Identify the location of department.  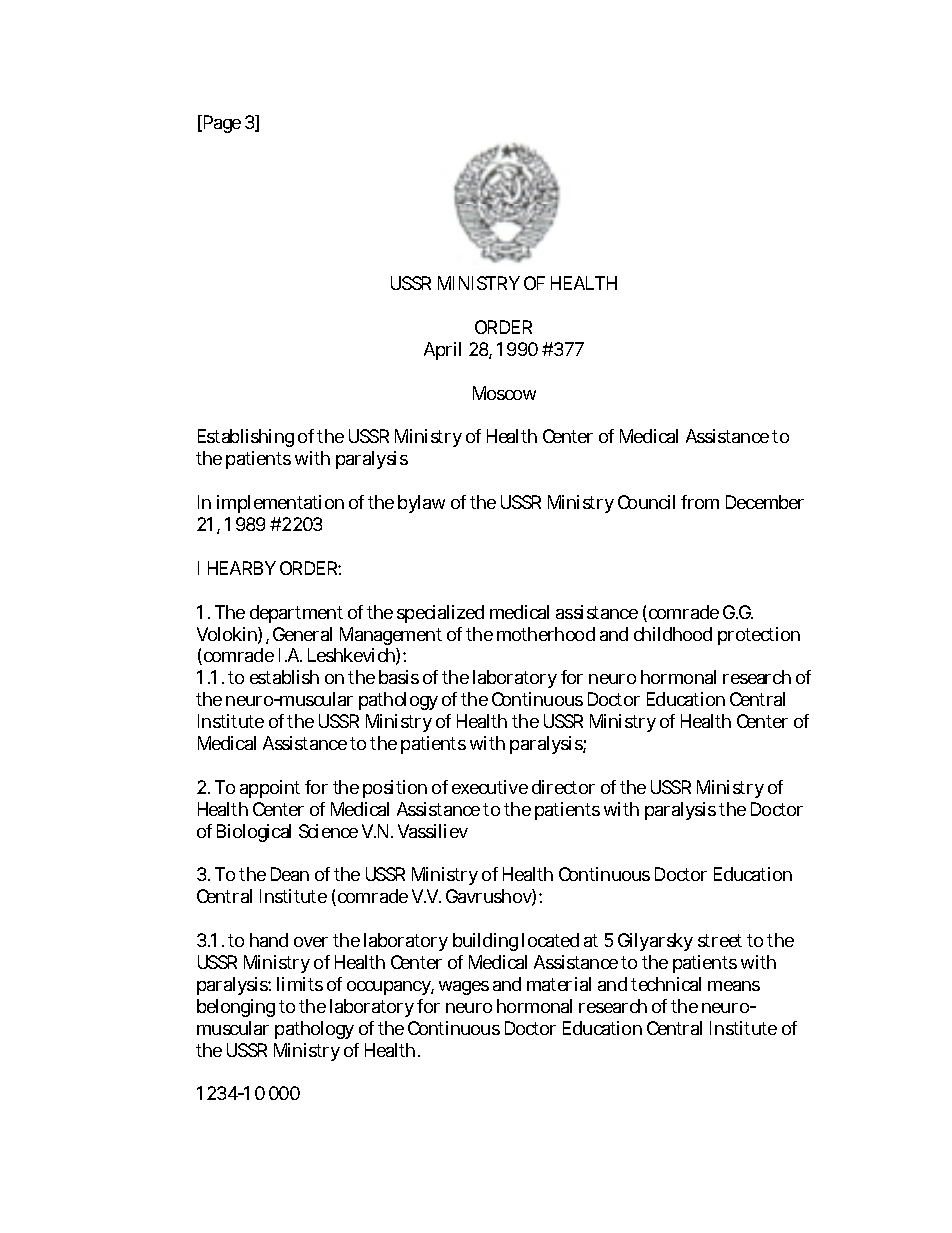
(296, 614).
